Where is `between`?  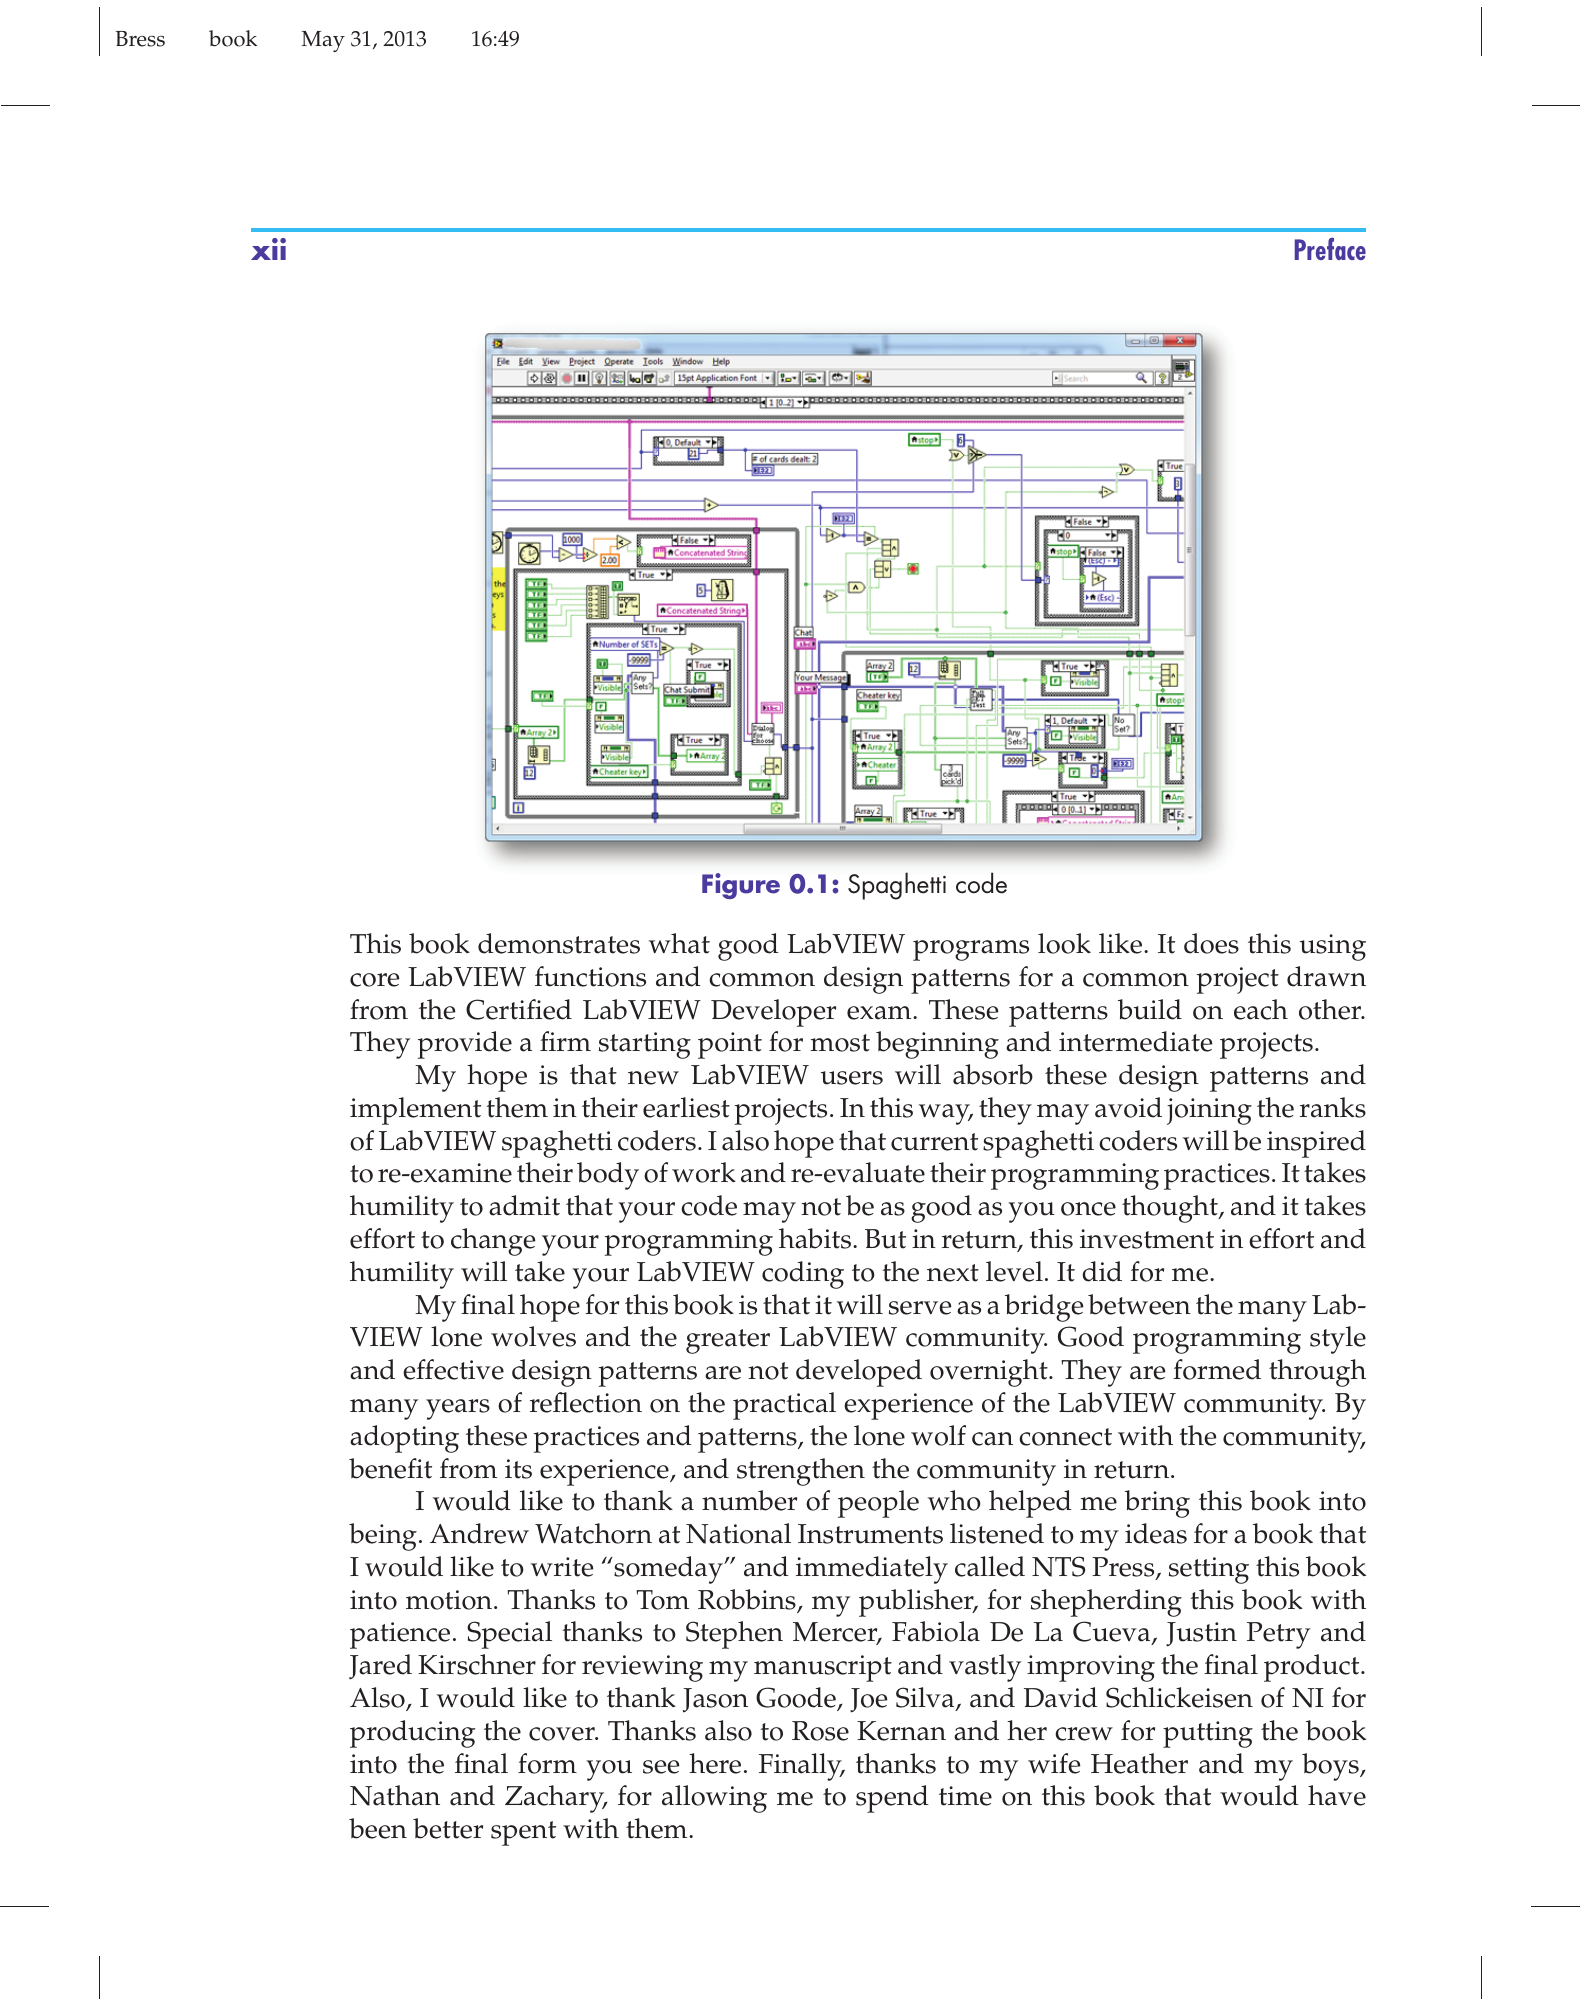
between is located at coordinates (1139, 1304).
